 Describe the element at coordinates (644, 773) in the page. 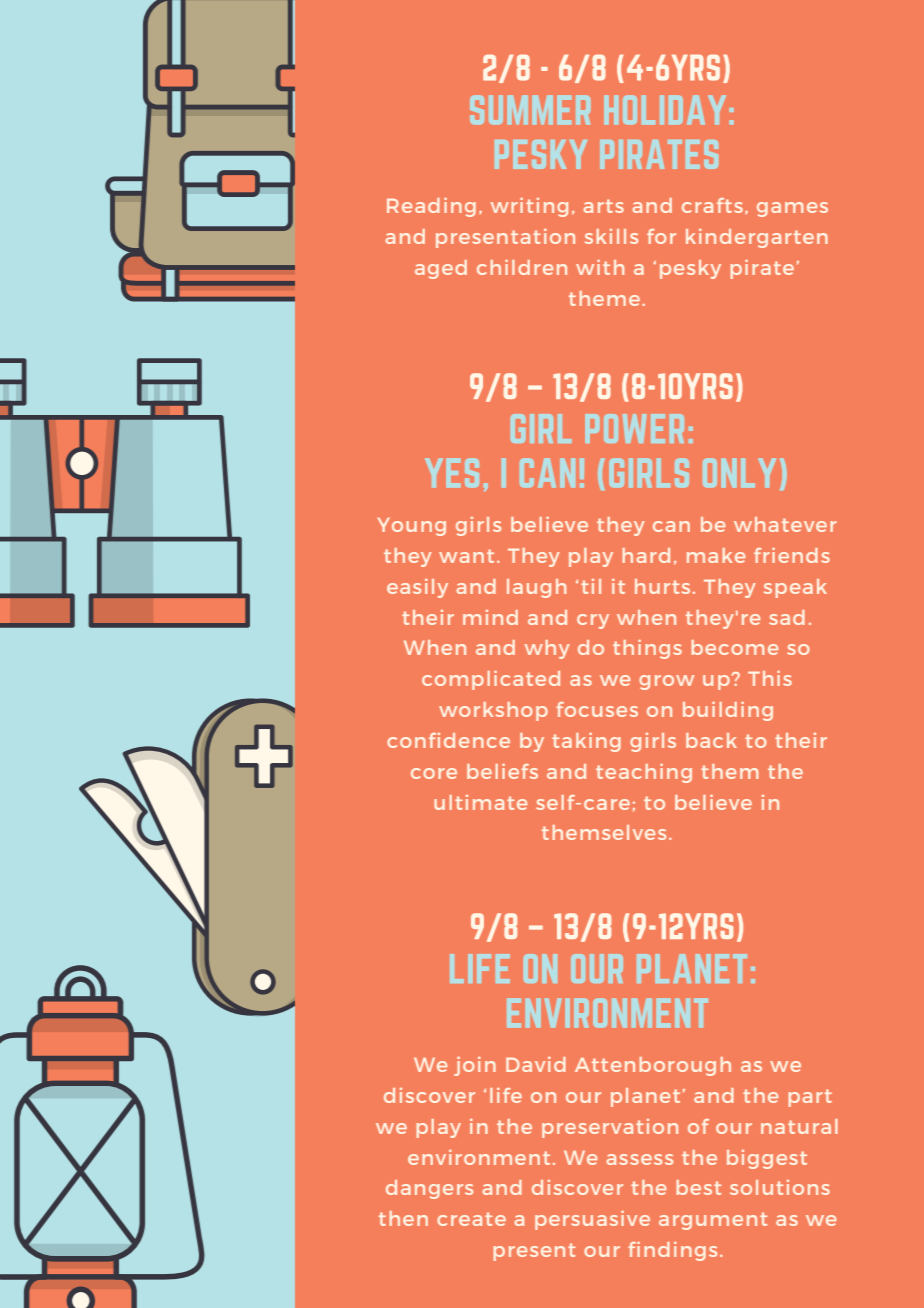

I see `teaching` at that location.
